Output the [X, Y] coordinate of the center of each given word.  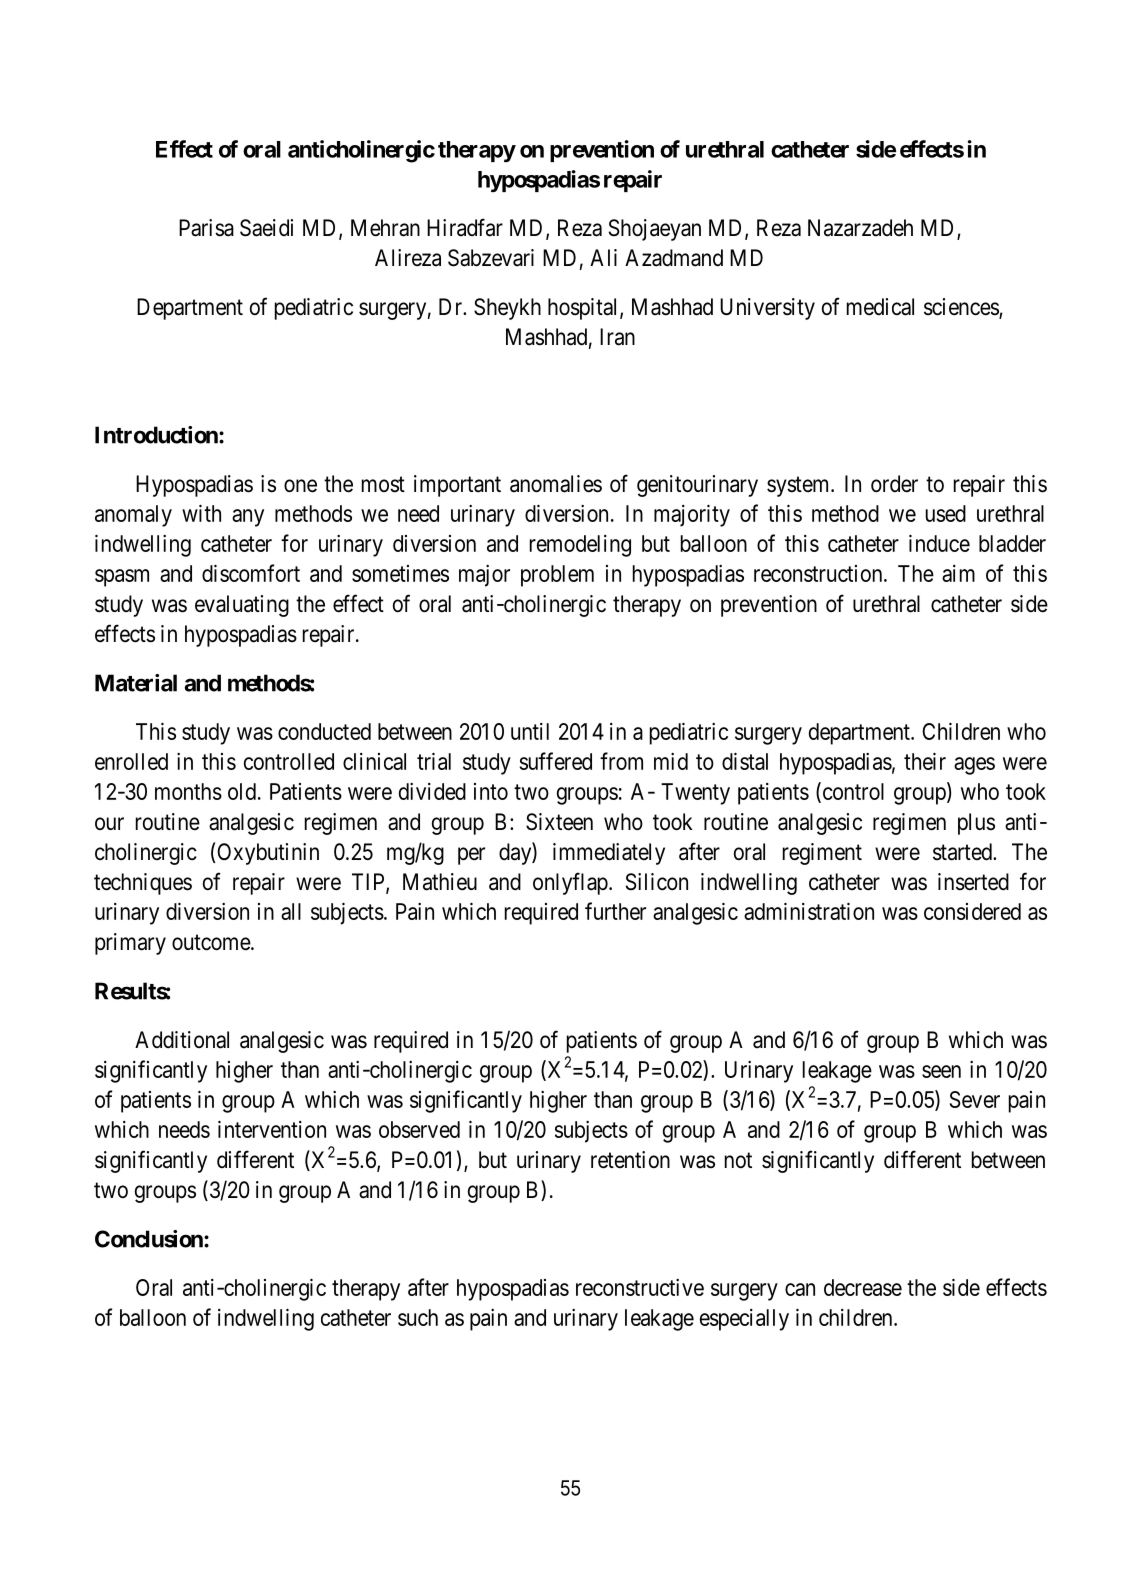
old [242, 791]
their [925, 761]
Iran [617, 337]
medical [880, 307]
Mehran [385, 228]
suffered [556, 761]
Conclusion [150, 1239]
